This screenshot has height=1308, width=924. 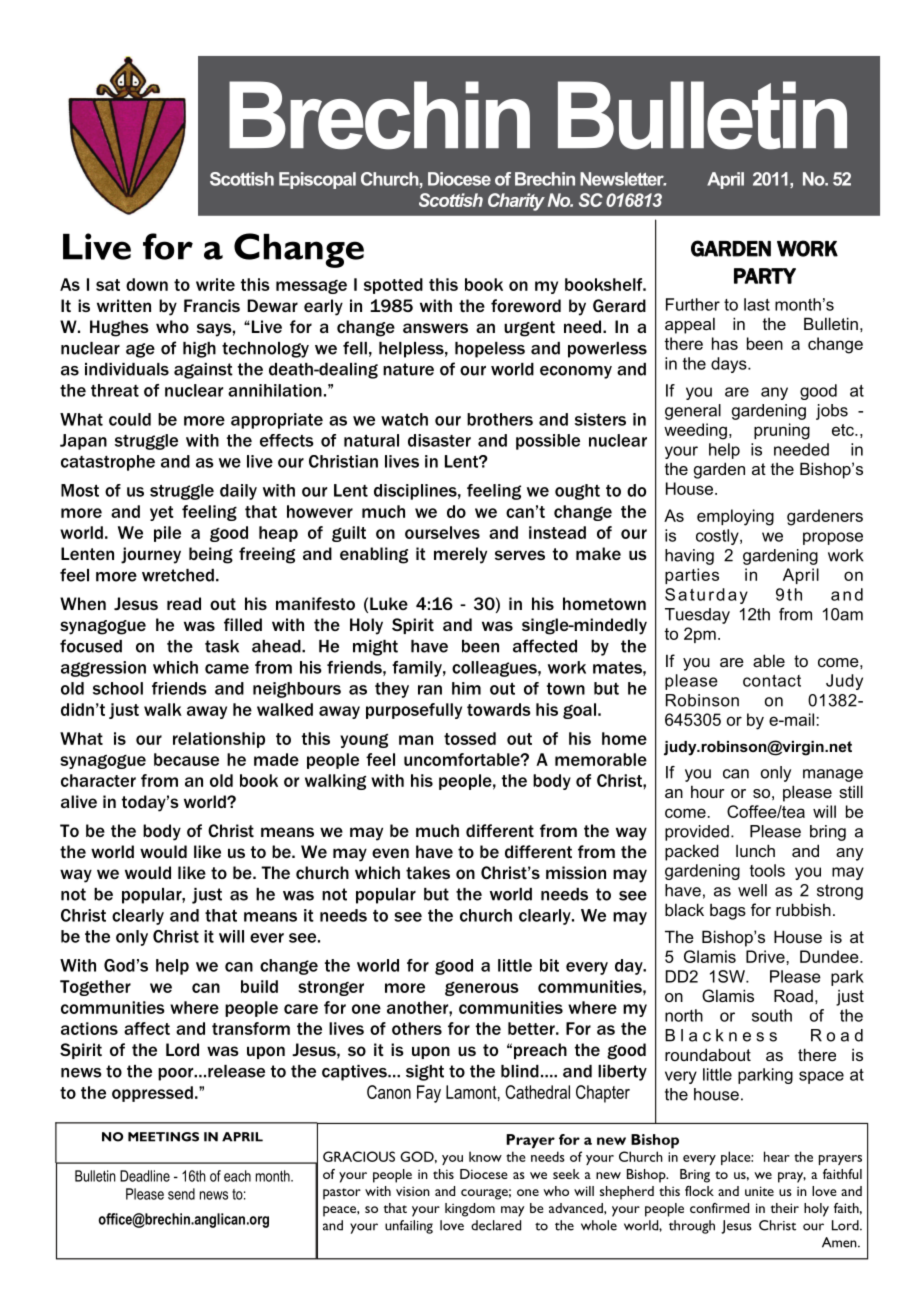 What do you see at coordinates (95, 988) in the screenshot?
I see `Together` at bounding box center [95, 988].
